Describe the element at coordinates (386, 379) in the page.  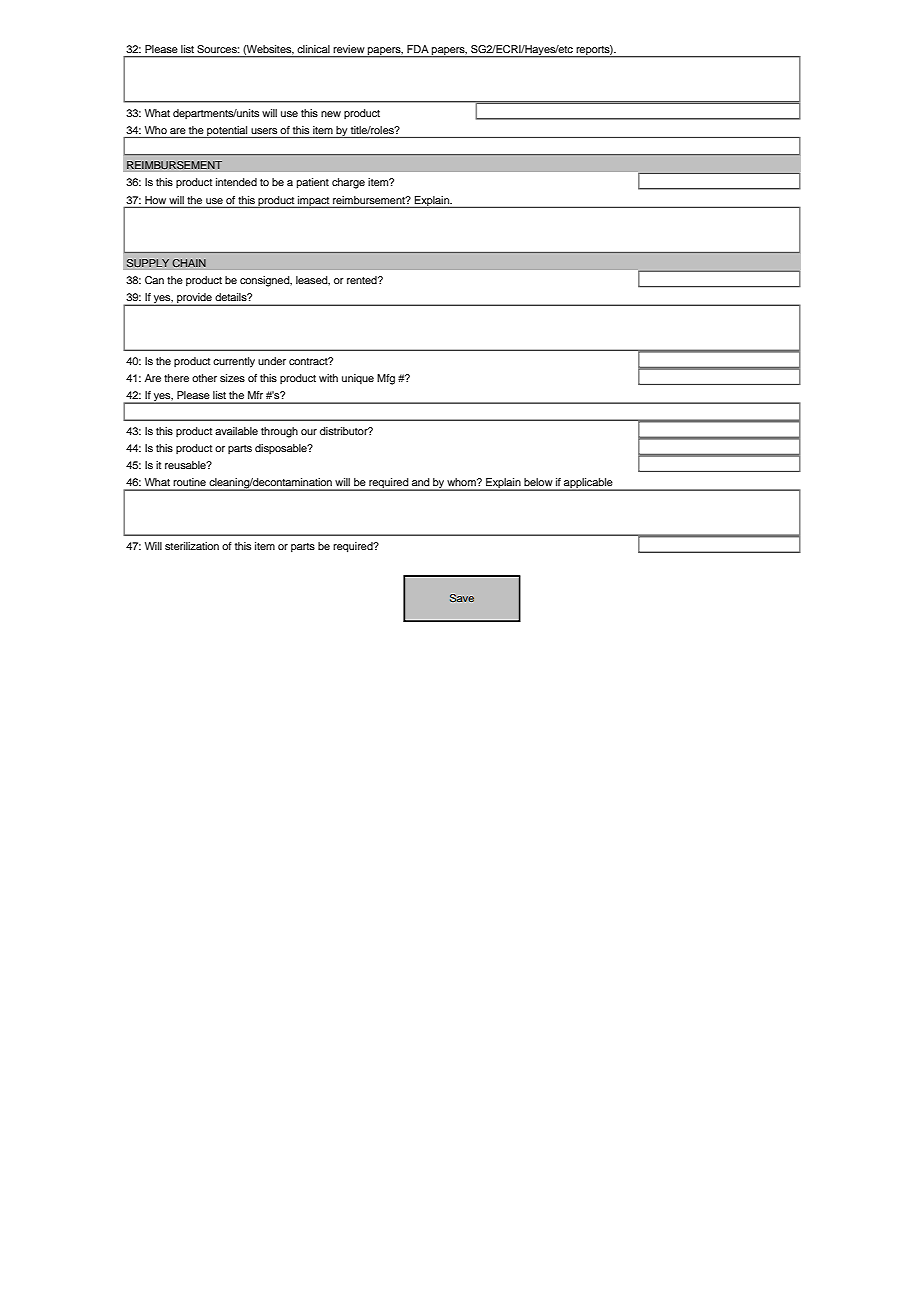
I see `Mfg` at that location.
